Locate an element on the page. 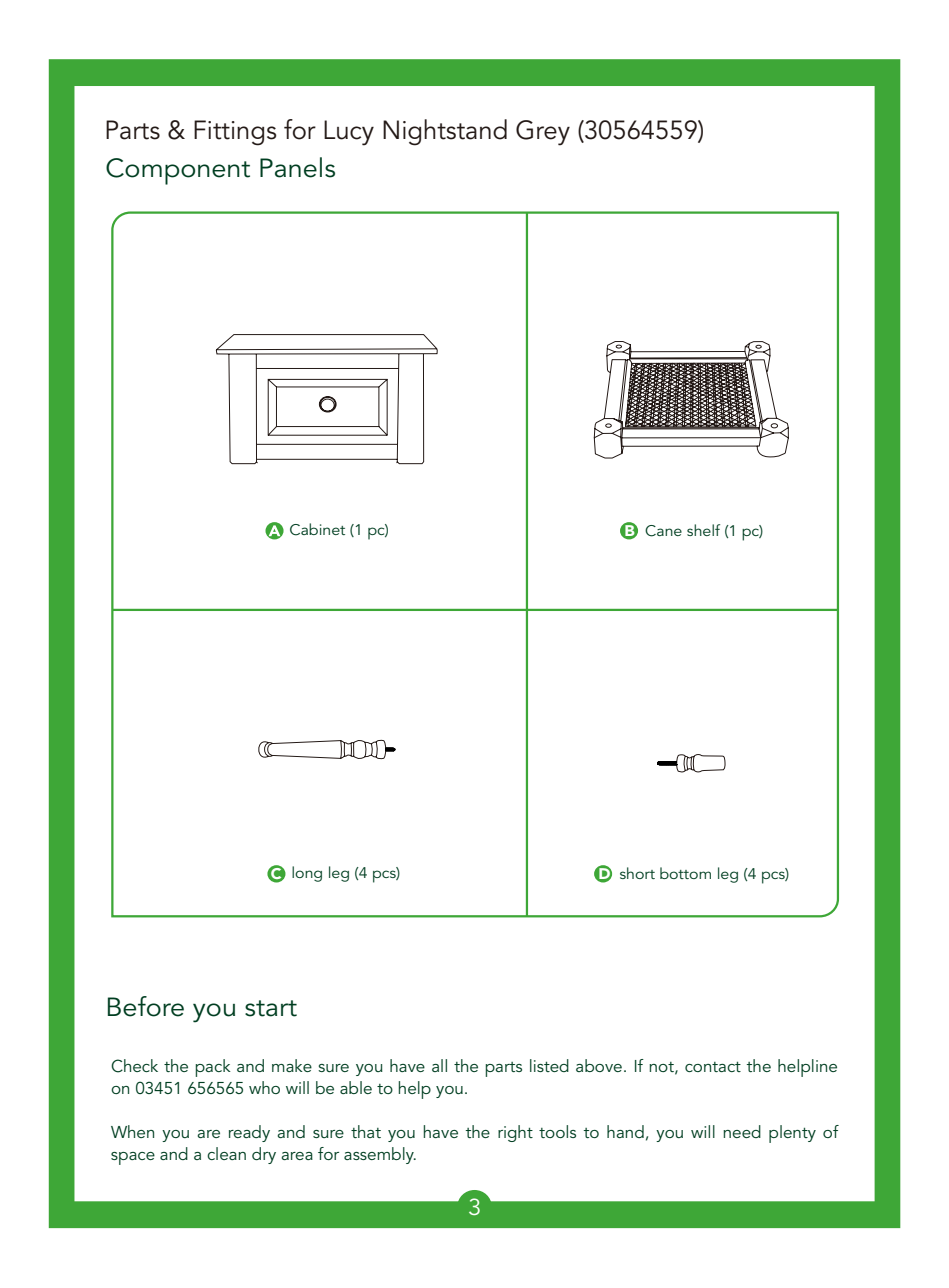 Image resolution: width=949 pixels, height=1288 pixels. long is located at coordinates (307, 874).
